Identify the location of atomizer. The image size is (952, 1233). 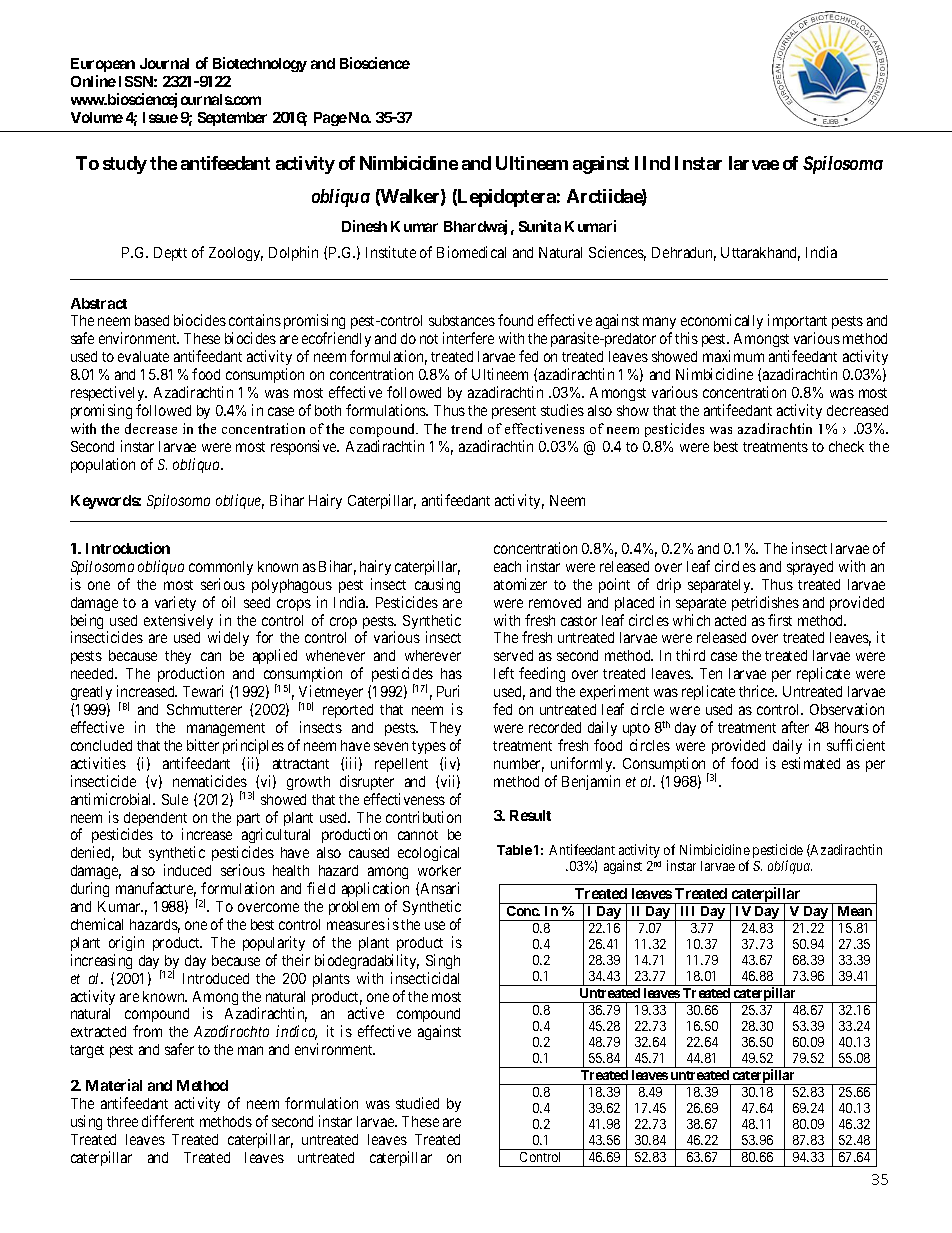
(520, 584).
